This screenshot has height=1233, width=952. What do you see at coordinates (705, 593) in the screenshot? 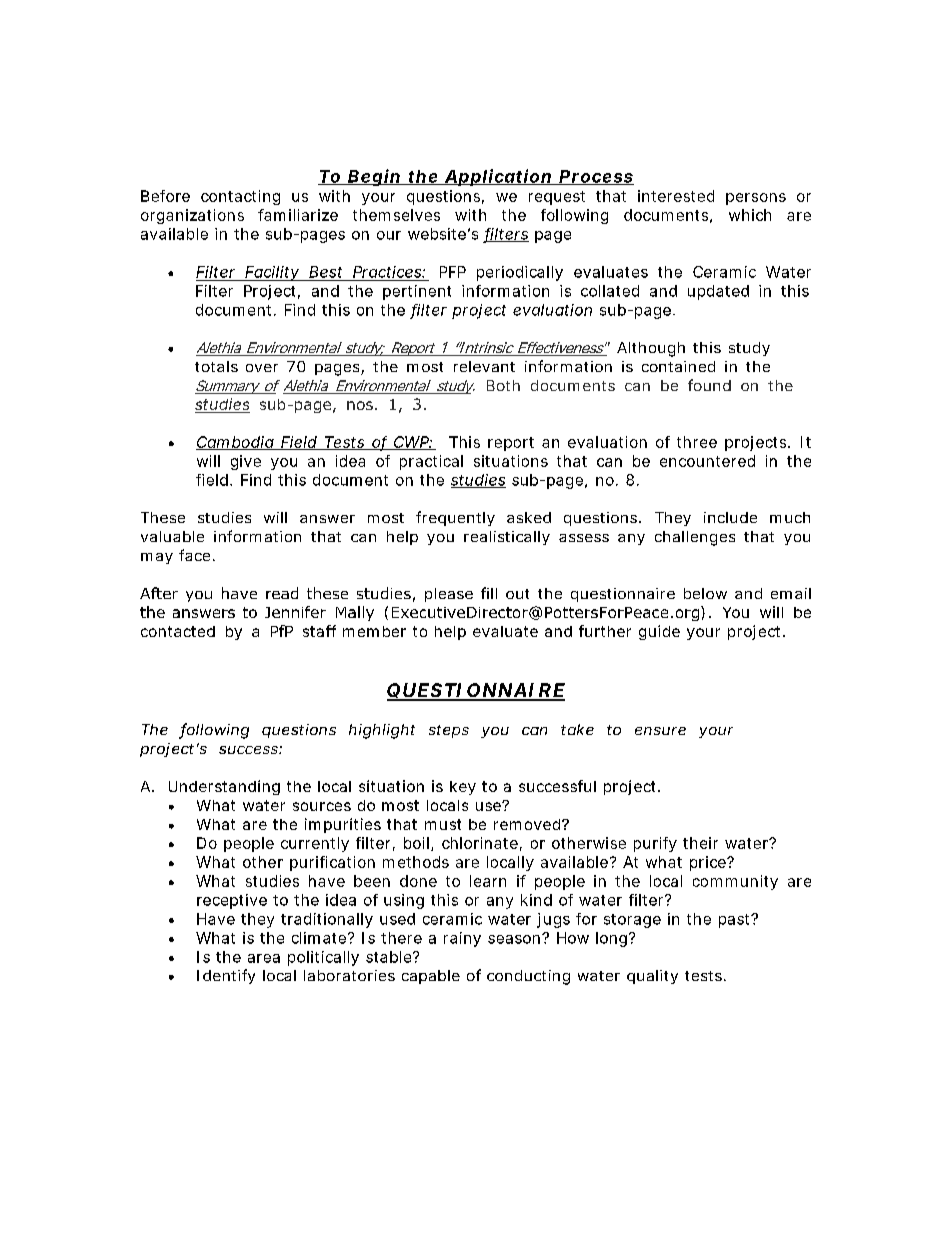
I see `below` at bounding box center [705, 593].
